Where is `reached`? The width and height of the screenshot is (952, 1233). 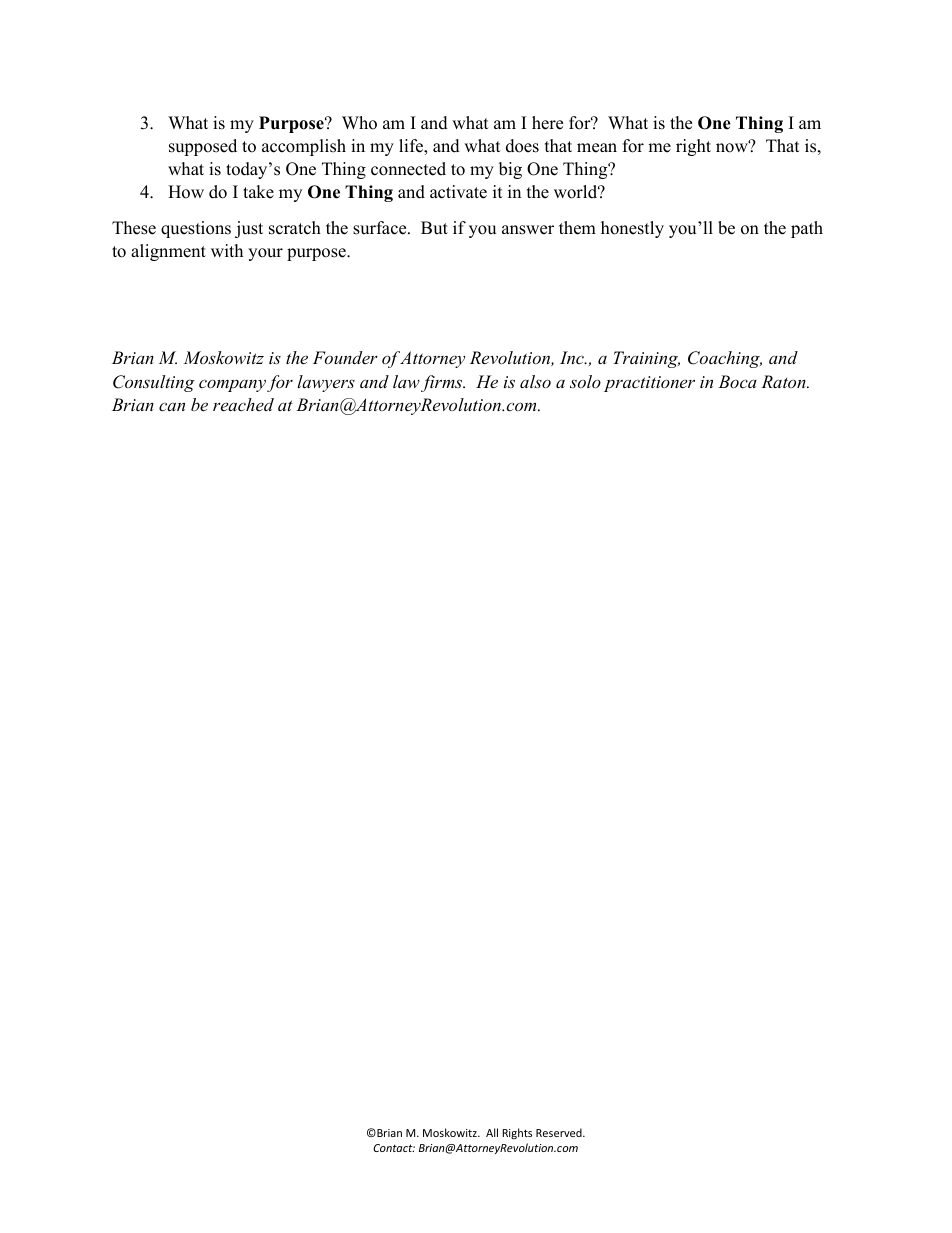
reached is located at coordinates (243, 404).
